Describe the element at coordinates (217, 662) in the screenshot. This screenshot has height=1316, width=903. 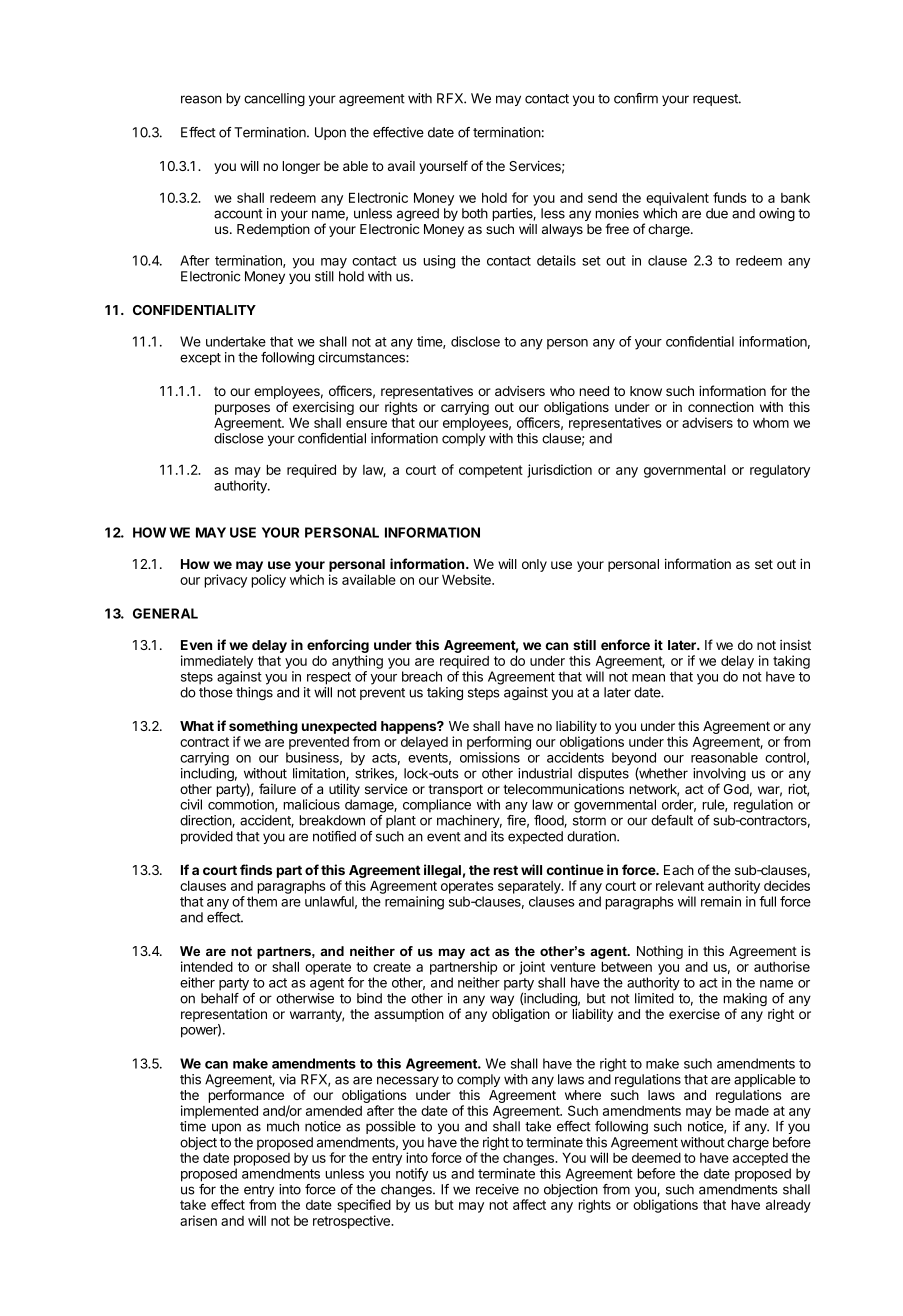
I see `immediately` at that location.
